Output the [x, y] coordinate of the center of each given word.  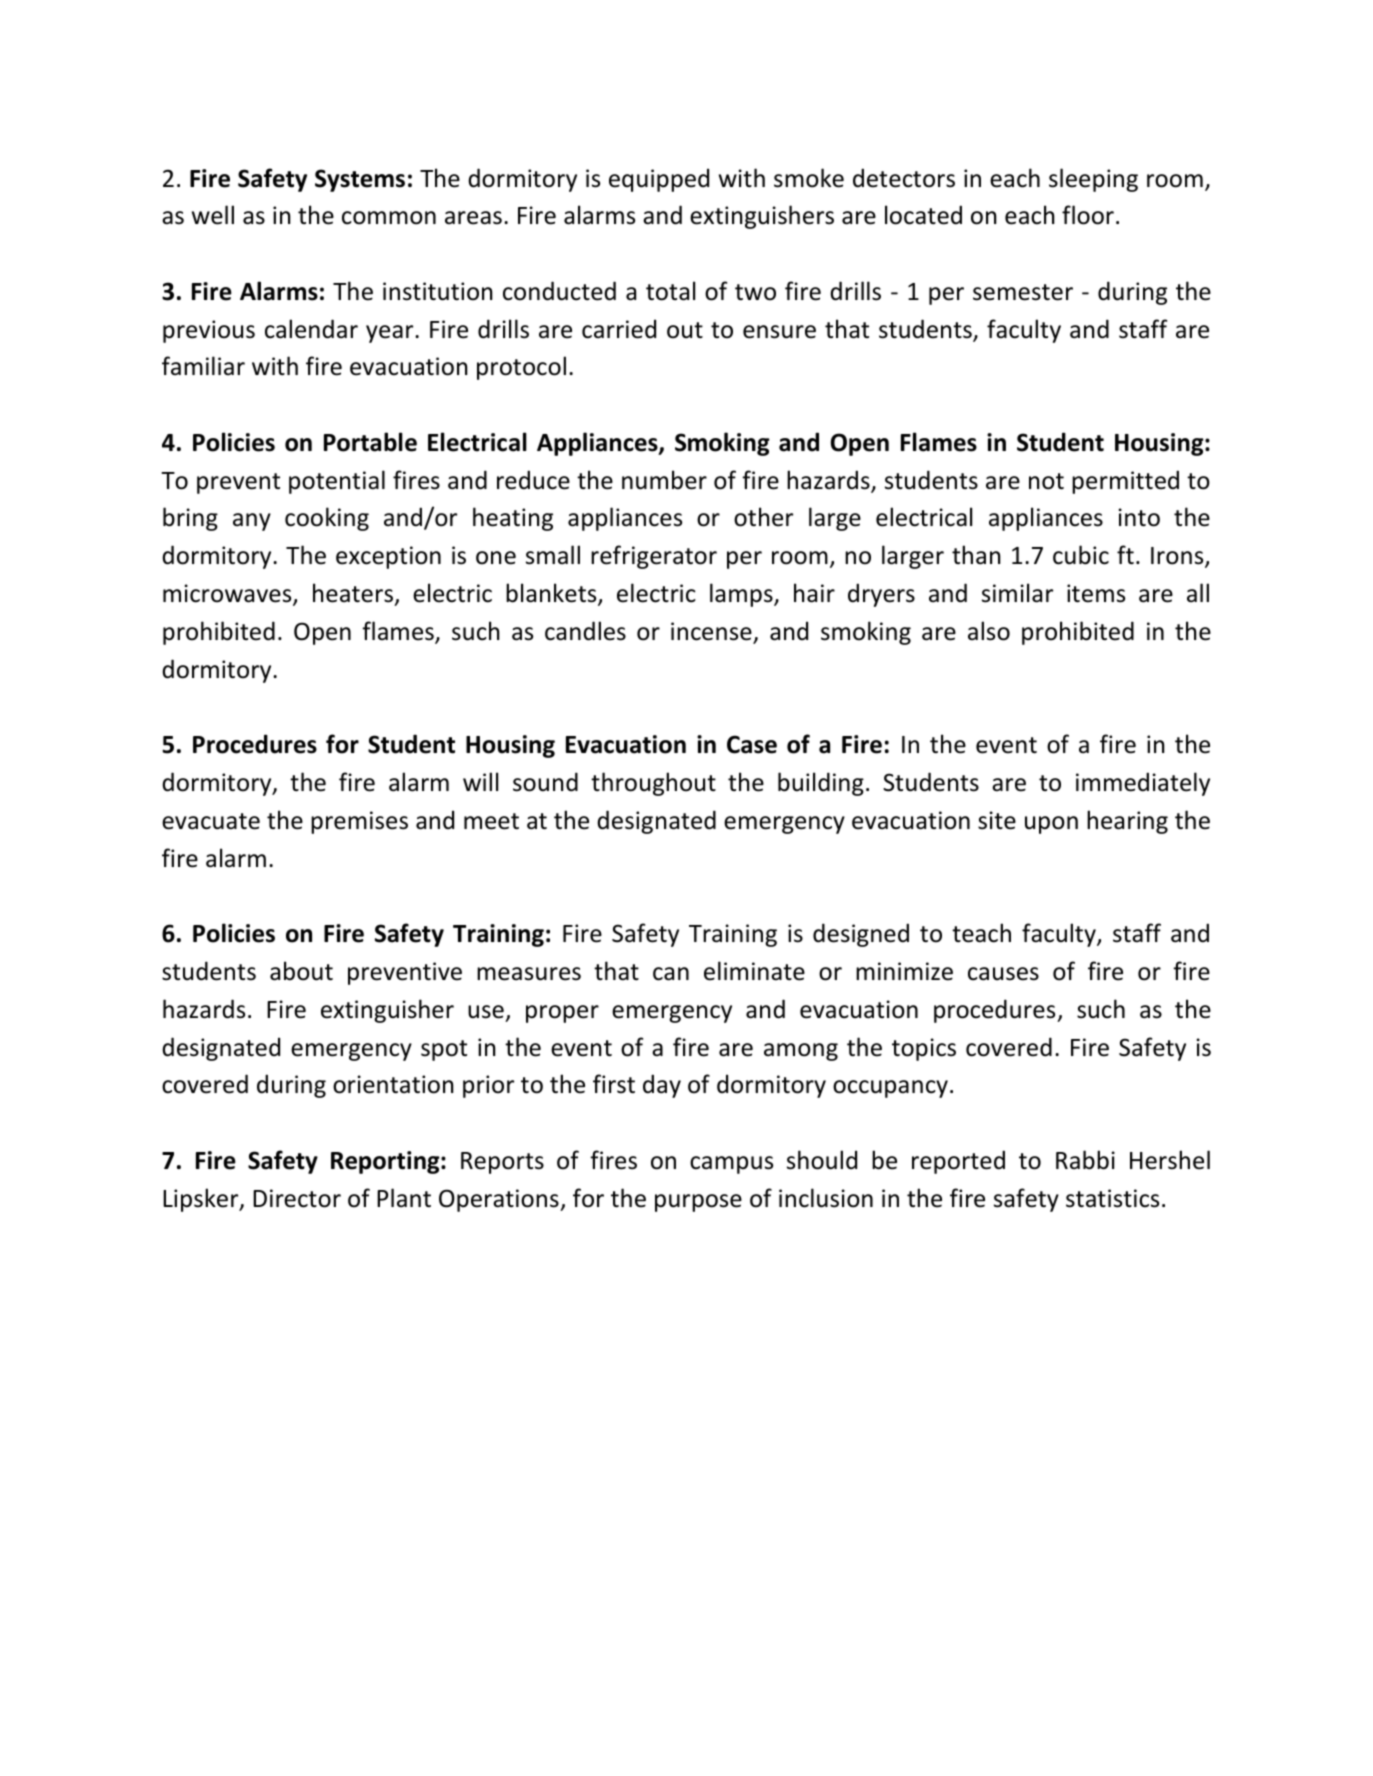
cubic [1081, 555]
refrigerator [654, 557]
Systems [360, 180]
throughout [653, 784]
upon [1051, 825]
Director [297, 1198]
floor [1088, 215]
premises [359, 822]
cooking [327, 519]
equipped [659, 180]
